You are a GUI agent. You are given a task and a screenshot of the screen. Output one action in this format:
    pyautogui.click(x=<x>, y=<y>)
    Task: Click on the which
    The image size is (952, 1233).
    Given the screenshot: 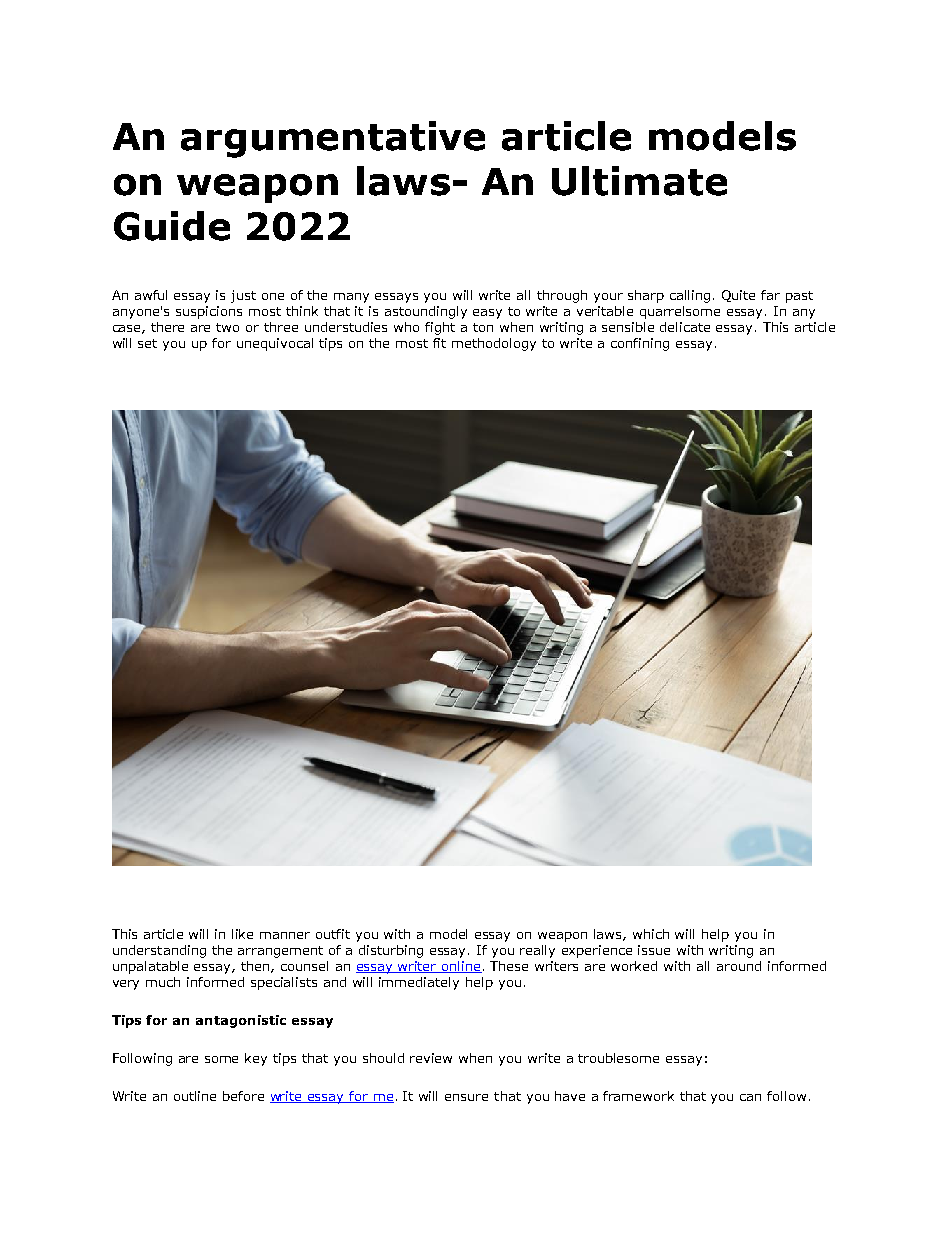 What is the action you would take?
    pyautogui.click(x=651, y=934)
